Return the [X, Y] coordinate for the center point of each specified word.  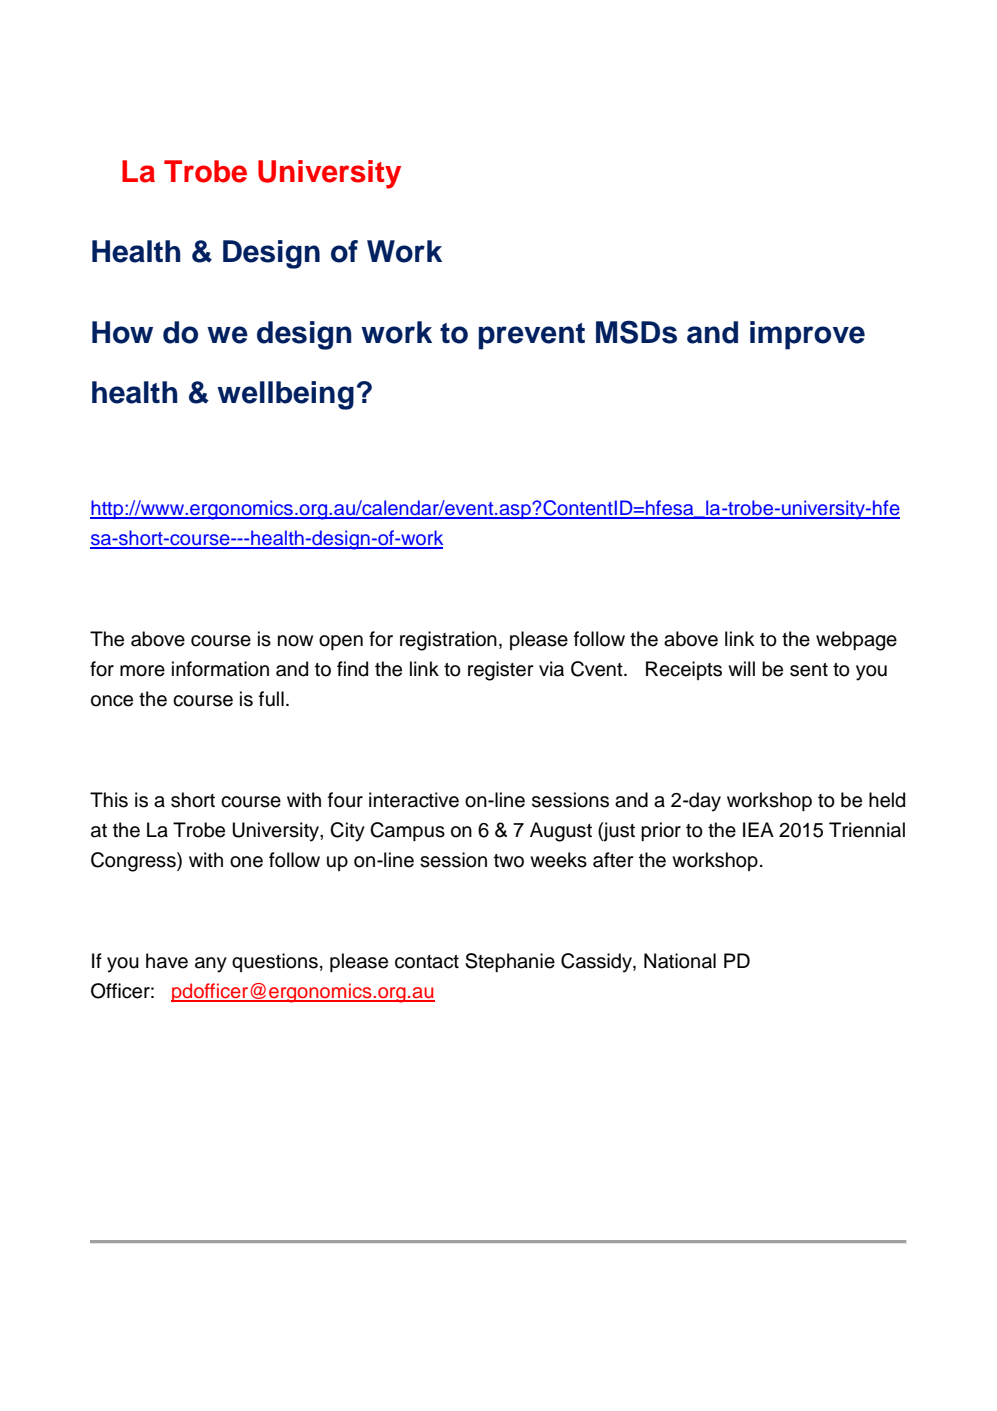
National [680, 961]
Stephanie [510, 962]
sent [809, 670]
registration [448, 641]
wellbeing [285, 395]
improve [807, 335]
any [211, 965]
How [122, 332]
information [220, 669]
